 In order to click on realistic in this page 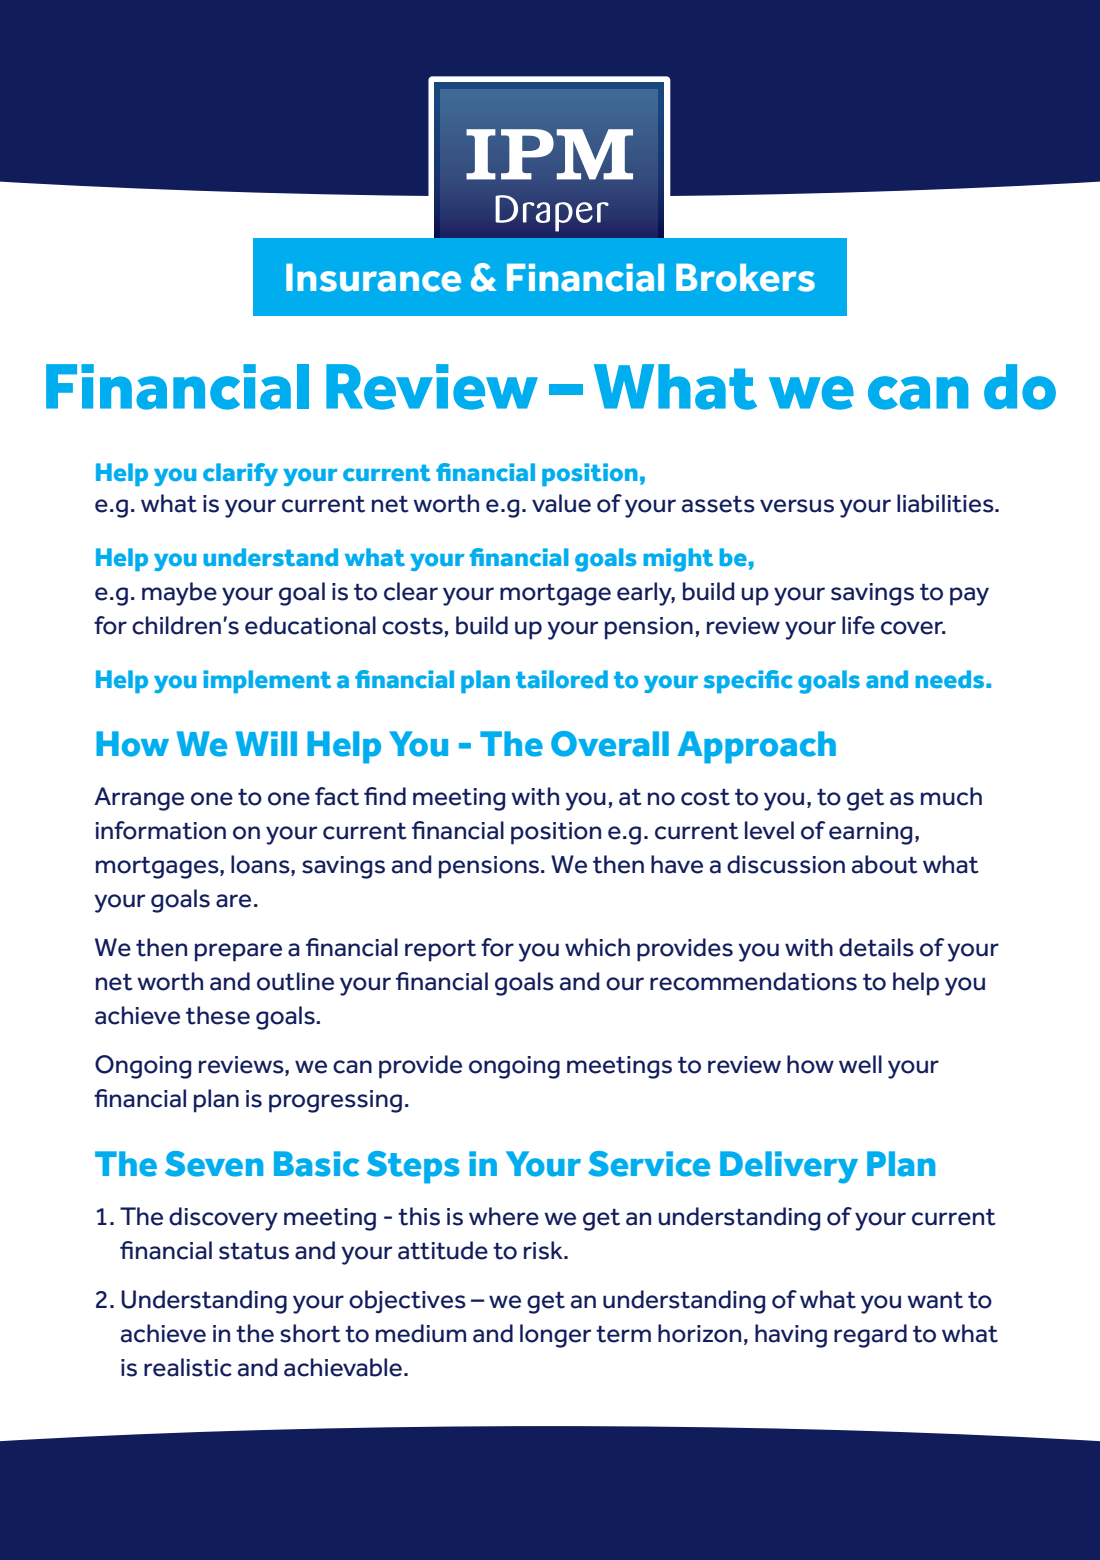, I will do `click(188, 1367)`.
